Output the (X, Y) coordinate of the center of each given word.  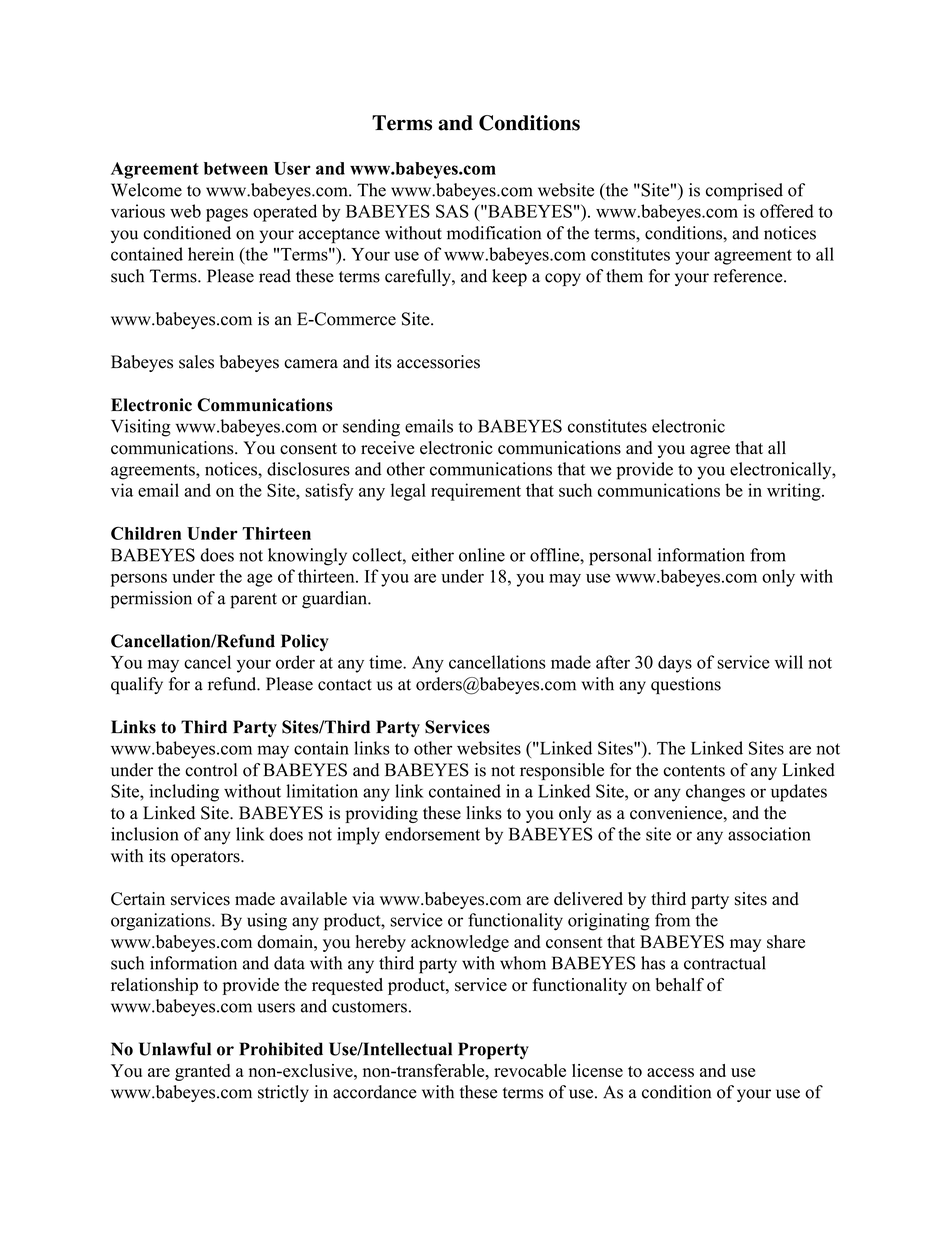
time (386, 662)
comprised (744, 192)
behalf (680, 985)
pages (227, 215)
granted (202, 1072)
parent (253, 601)
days (675, 664)
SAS (452, 211)
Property (493, 1051)
